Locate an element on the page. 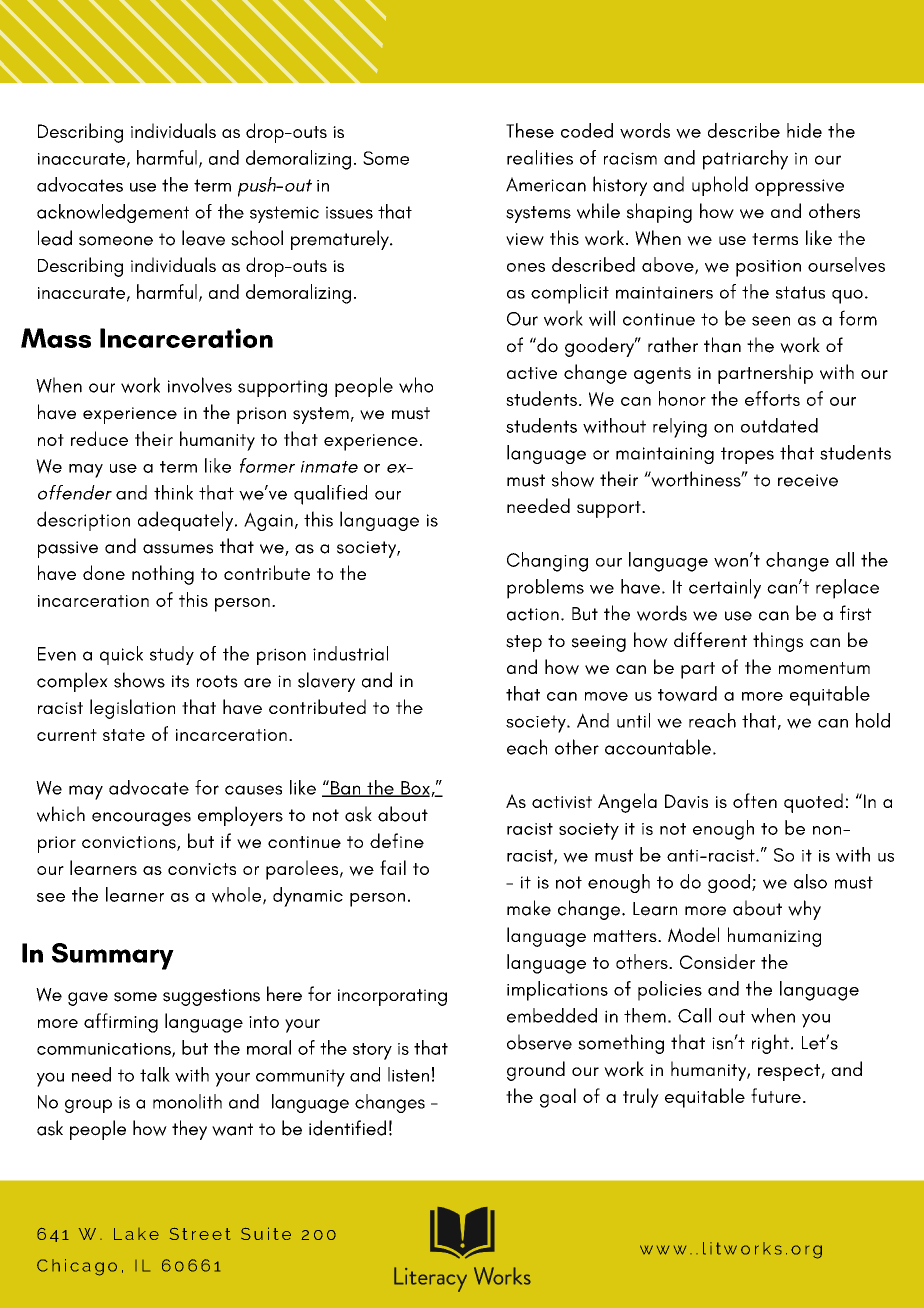 This image has width=924, height=1308. realities is located at coordinates (540, 157).
